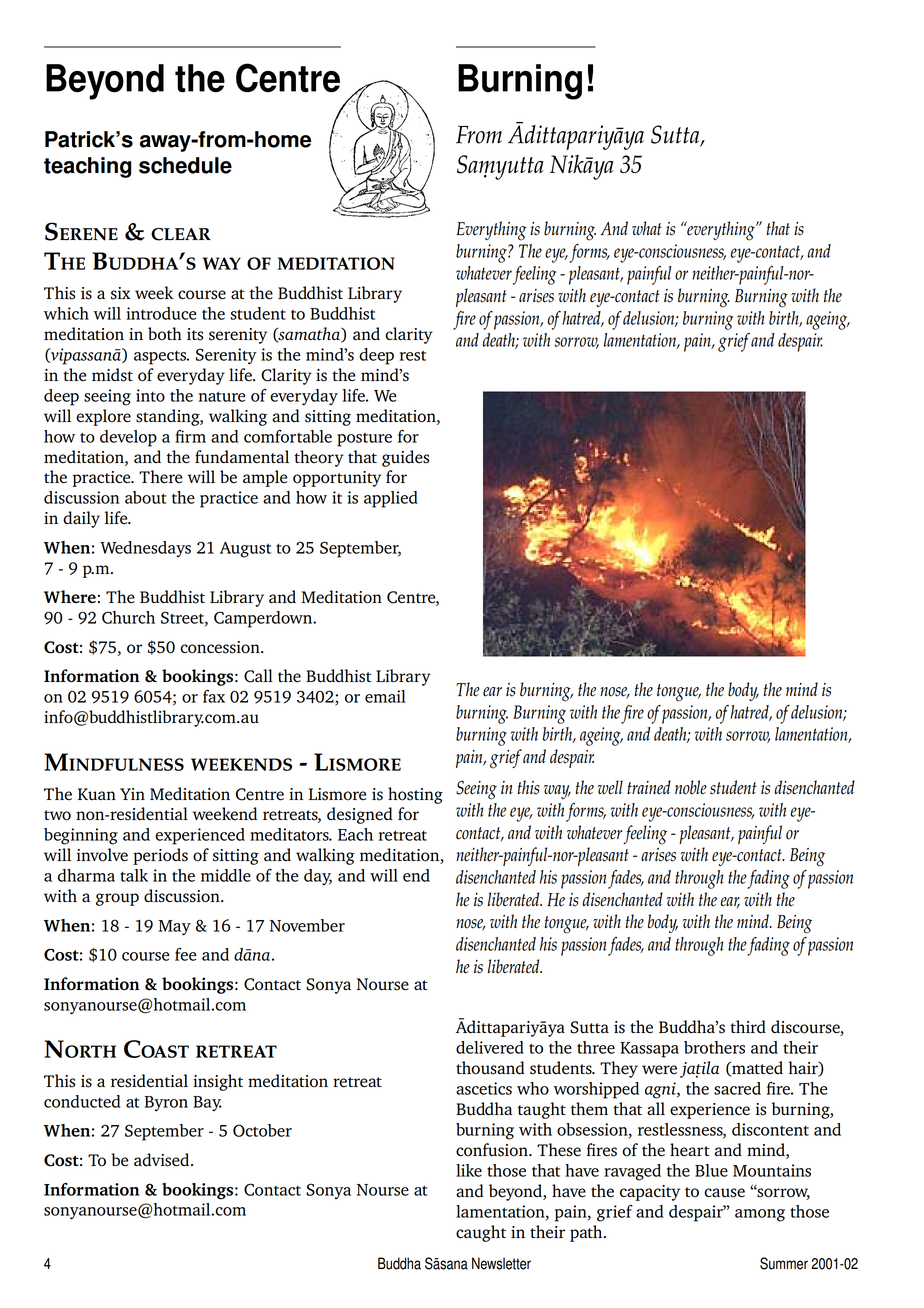 This screenshot has width=924, height=1308. I want to click on email, so click(385, 696).
